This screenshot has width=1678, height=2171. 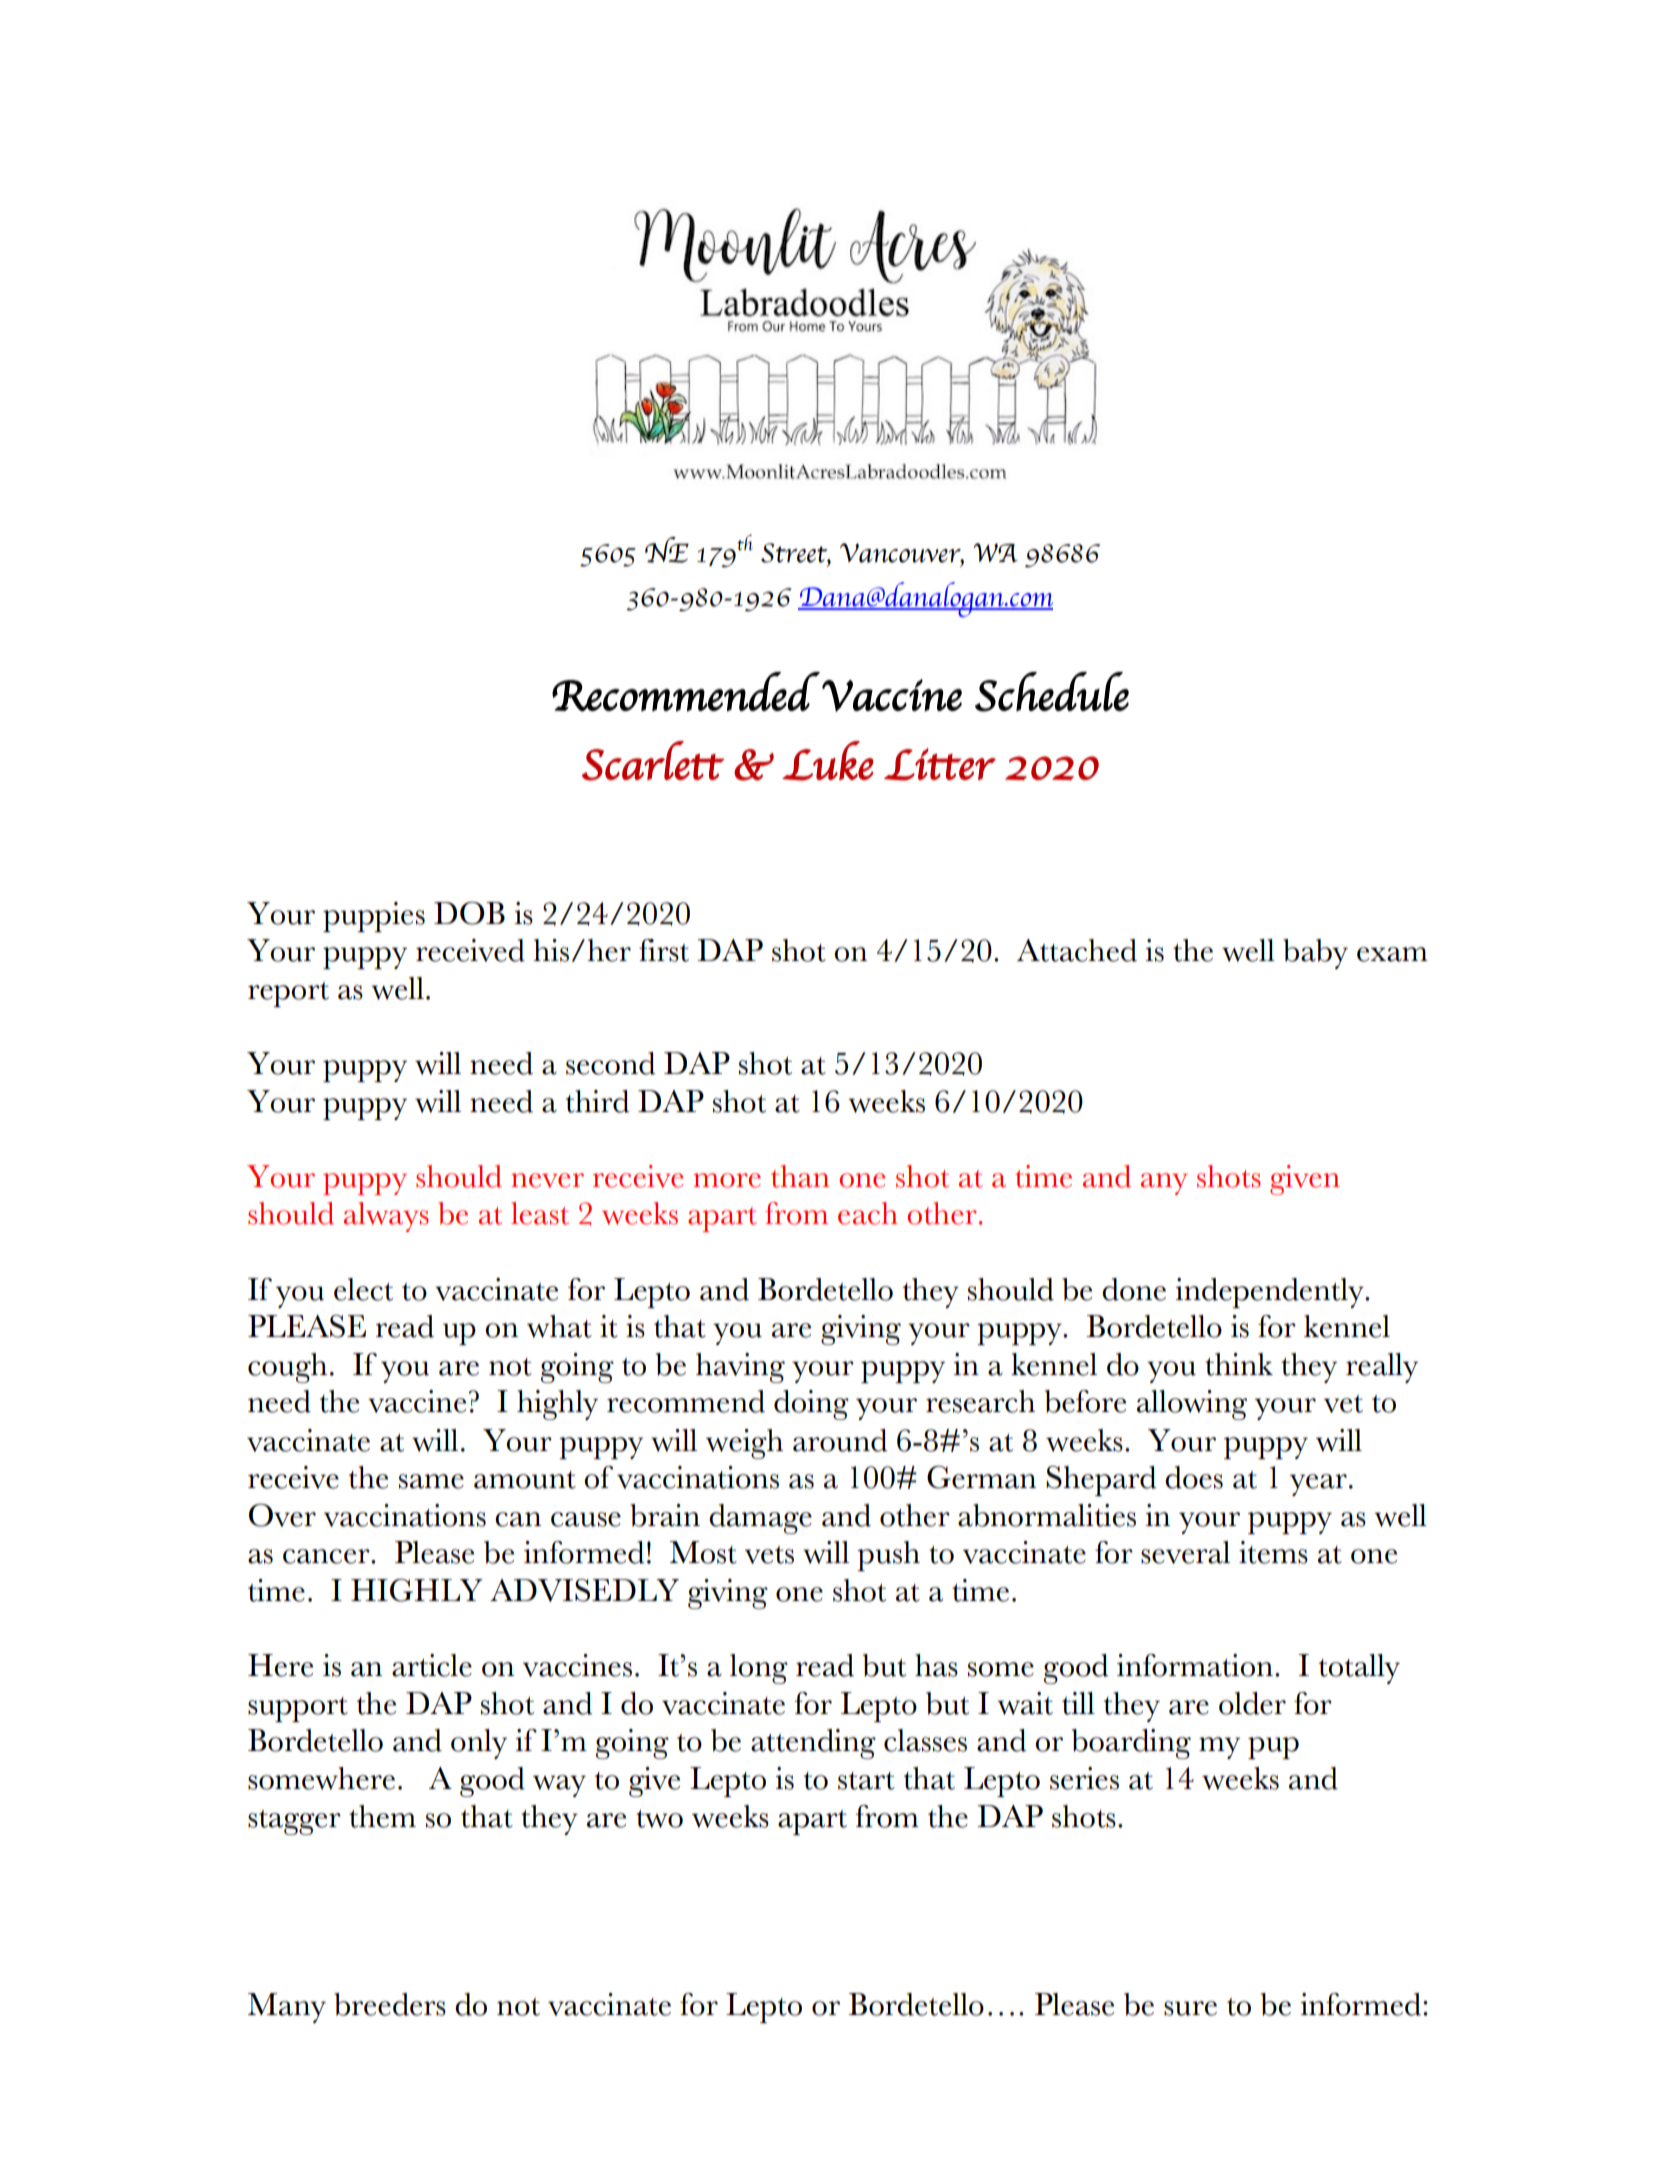 What do you see at coordinates (653, 761) in the screenshot?
I see `Scarlett` at bounding box center [653, 761].
